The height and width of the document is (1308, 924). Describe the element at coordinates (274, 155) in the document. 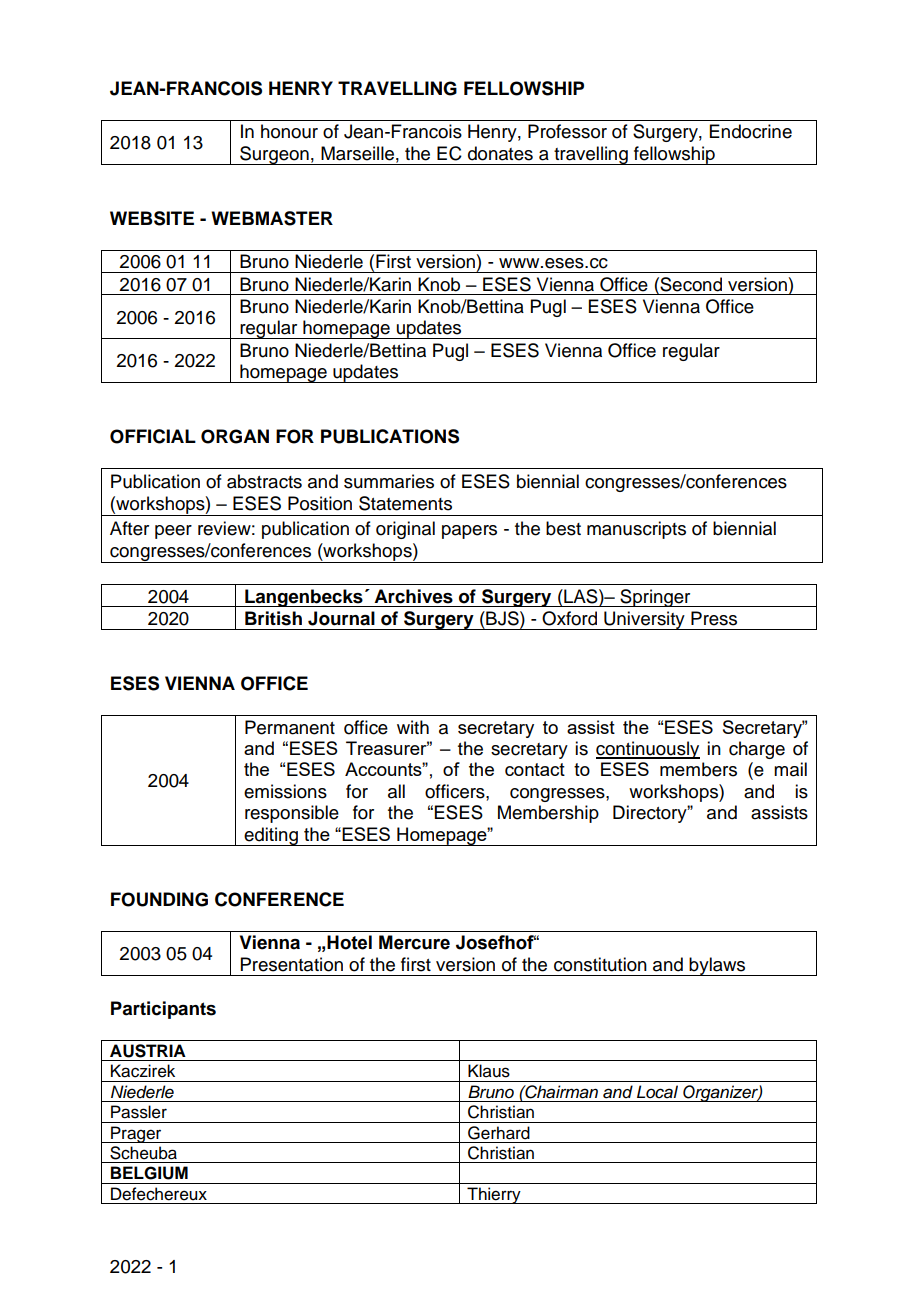

I see `Surgeon` at that location.
